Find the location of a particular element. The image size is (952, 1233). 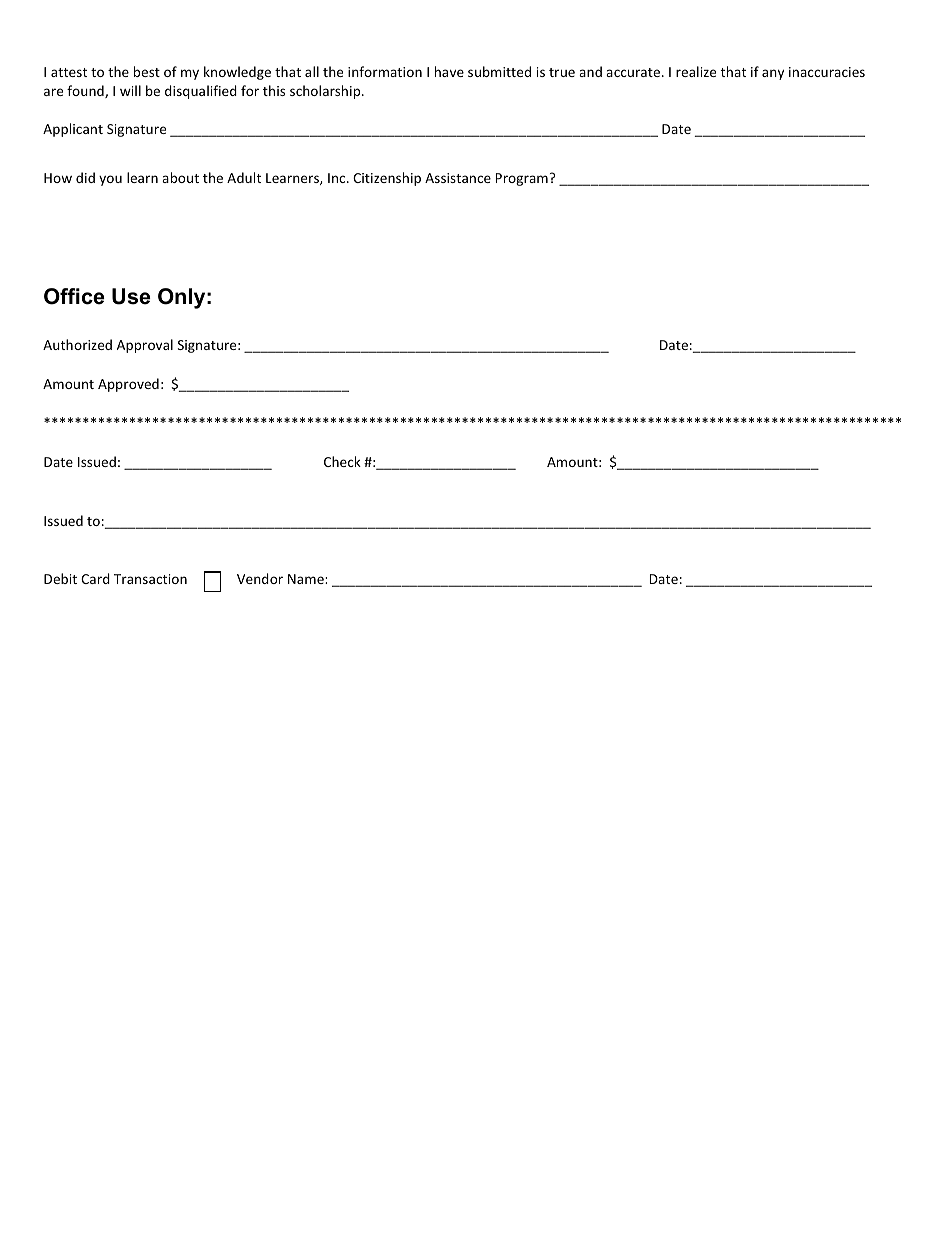

Check is located at coordinates (342, 461).
